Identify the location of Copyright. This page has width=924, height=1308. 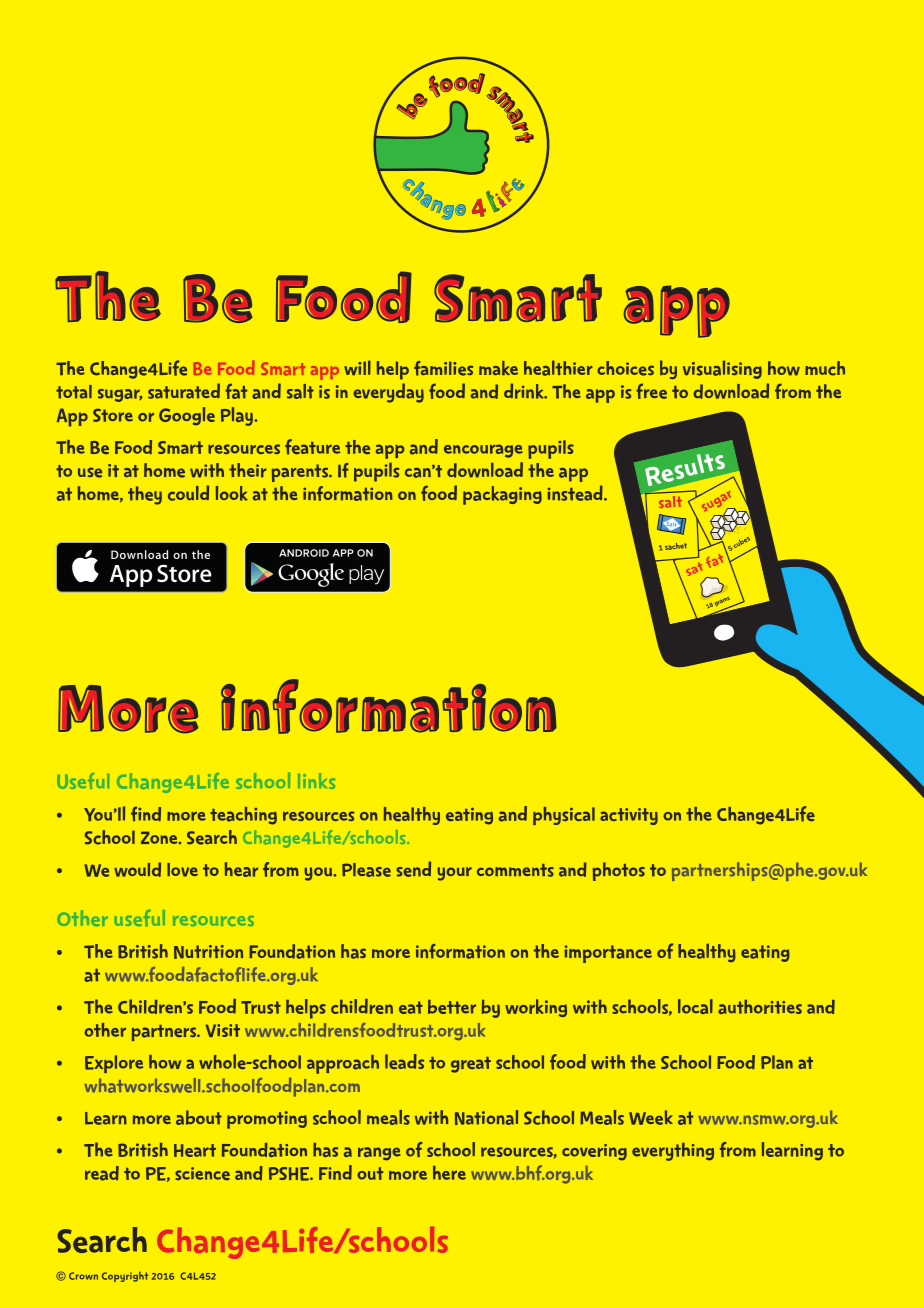
(125, 1277).
